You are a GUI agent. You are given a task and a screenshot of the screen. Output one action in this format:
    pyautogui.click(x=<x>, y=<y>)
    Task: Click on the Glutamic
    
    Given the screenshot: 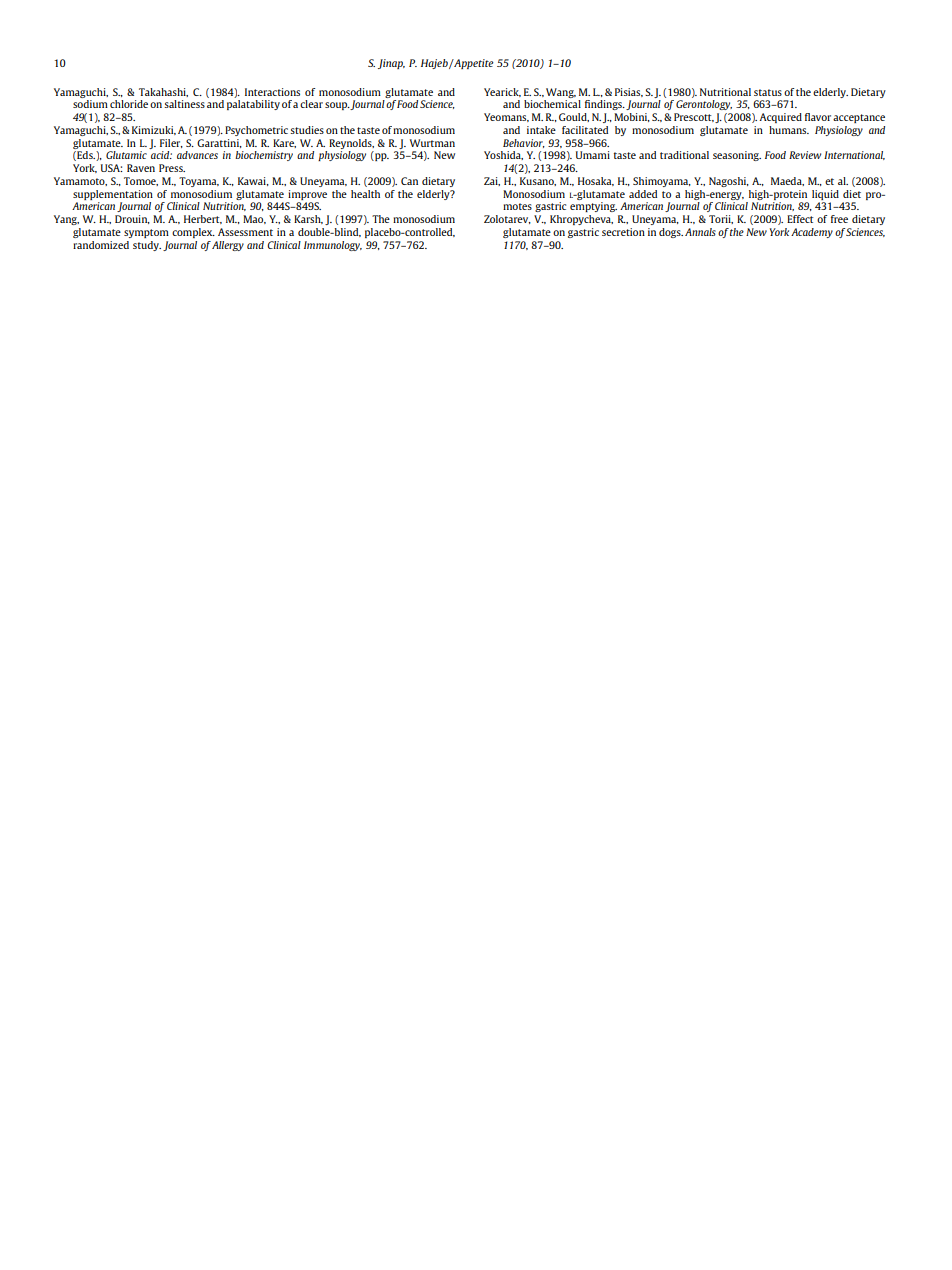 What is the action you would take?
    pyautogui.click(x=126, y=155)
